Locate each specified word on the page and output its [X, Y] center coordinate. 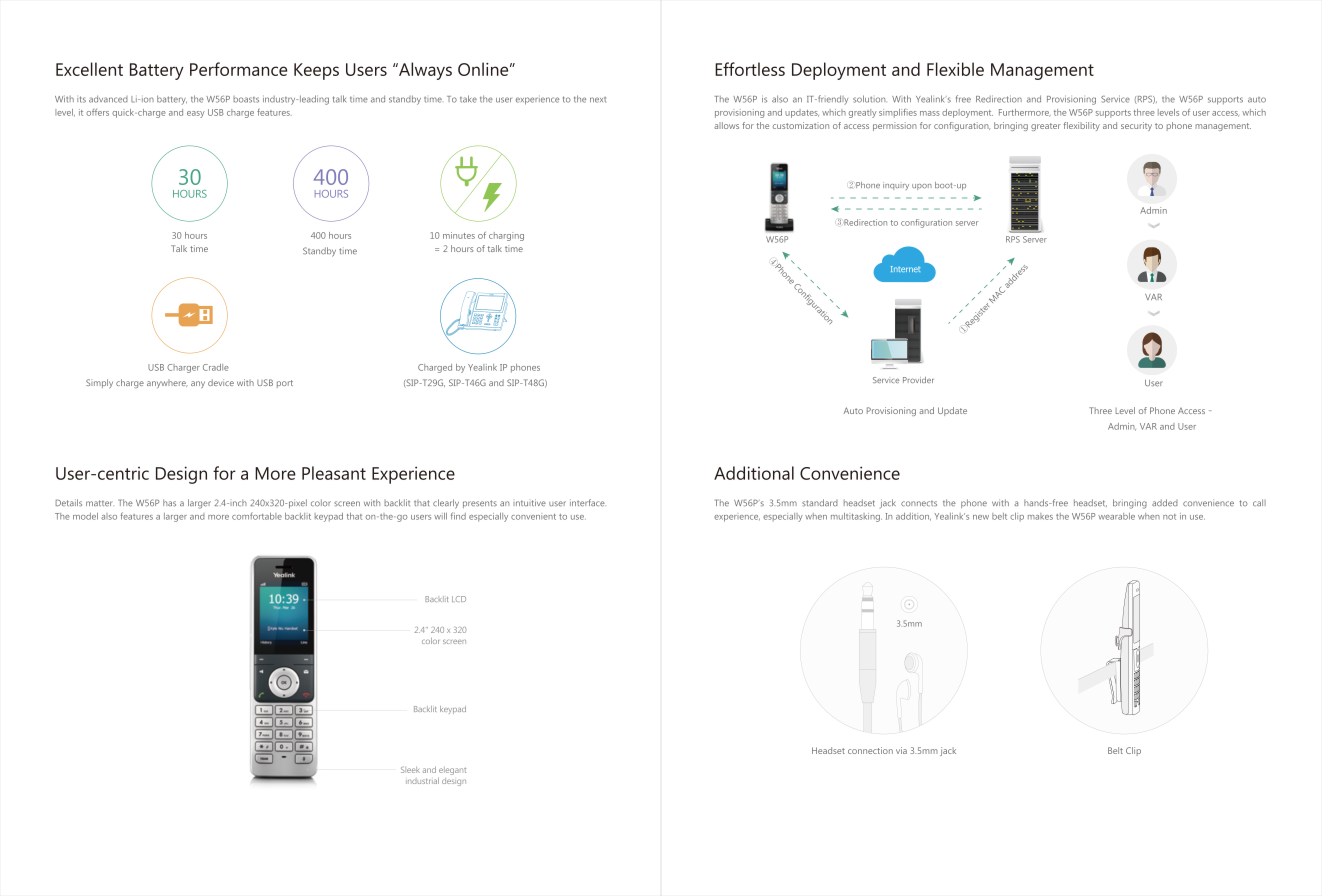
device [221, 382]
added [1165, 502]
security [1136, 126]
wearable [1116, 516]
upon [922, 187]
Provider [918, 380]
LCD [459, 599]
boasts [246, 99]
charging [506, 236]
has [169, 503]
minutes [459, 235]
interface [588, 502]
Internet [905, 269]
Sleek [410, 770]
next [598, 100]
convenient [533, 517]
